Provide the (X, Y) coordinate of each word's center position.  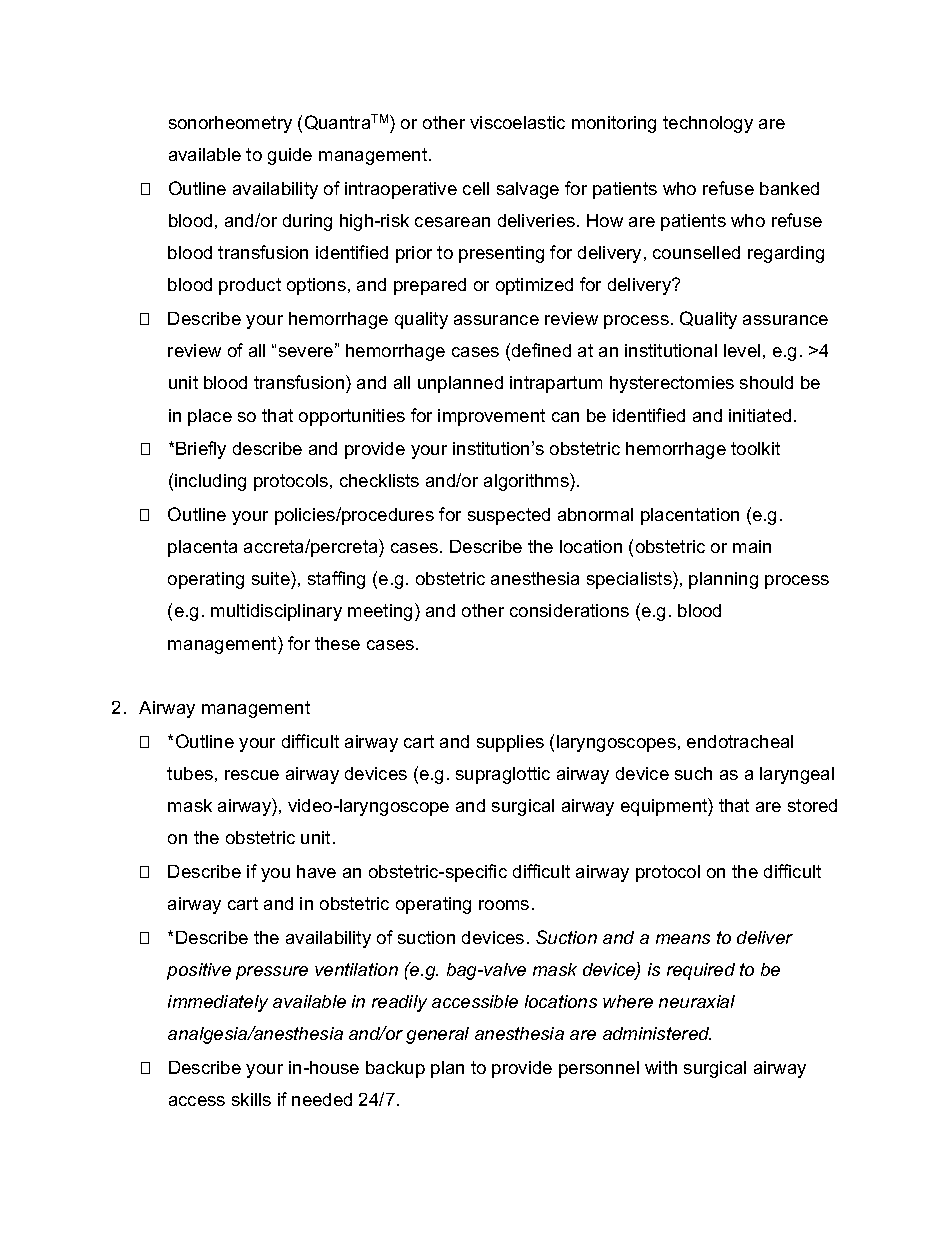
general (437, 1035)
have (316, 871)
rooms (504, 905)
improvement (491, 417)
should (766, 382)
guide (290, 156)
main (752, 546)
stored (812, 805)
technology (708, 124)
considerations (569, 610)
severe (307, 351)
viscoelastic (517, 122)
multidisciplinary (276, 612)
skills (251, 1099)
